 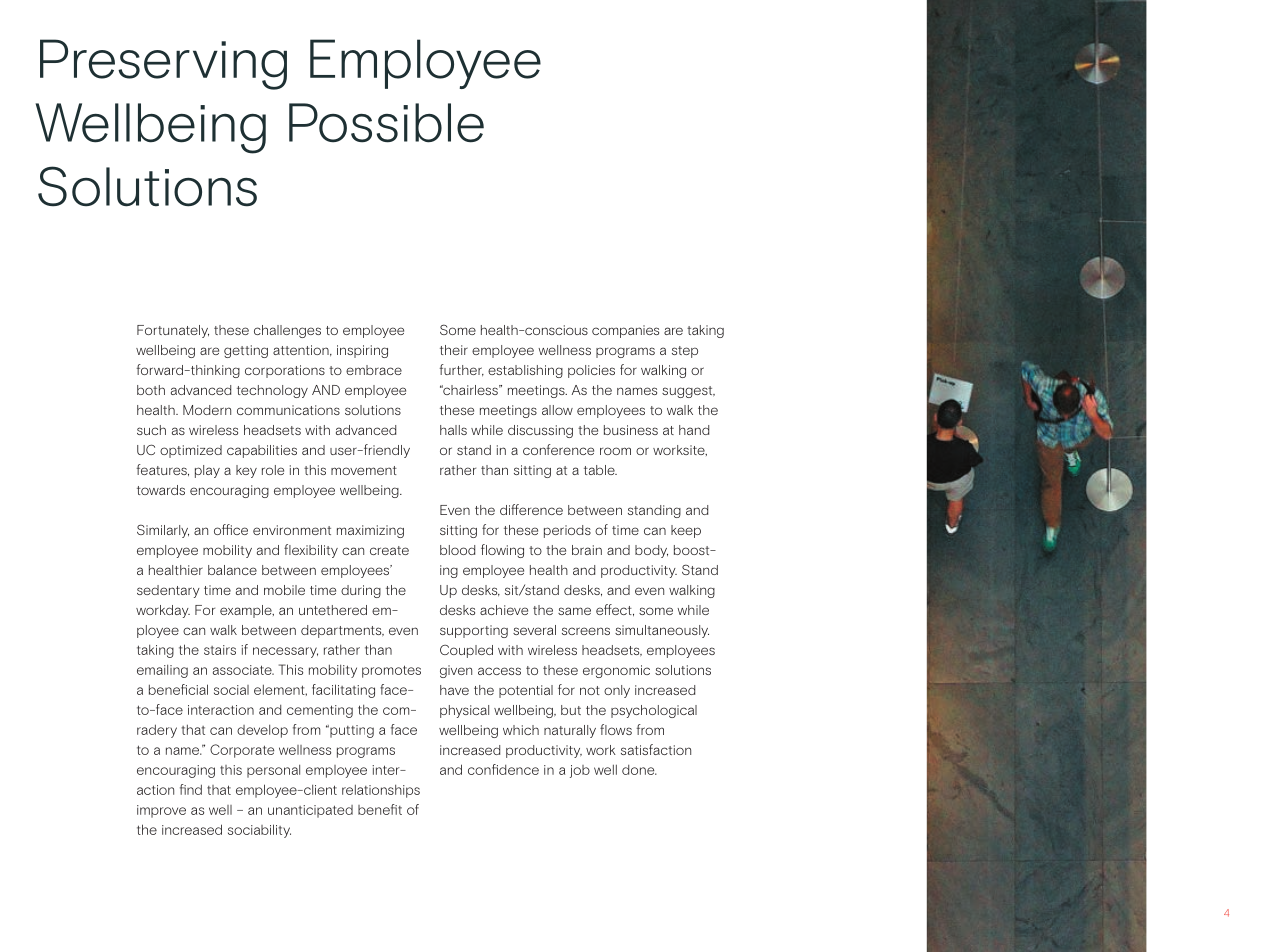 I want to click on companies, so click(x=625, y=331).
